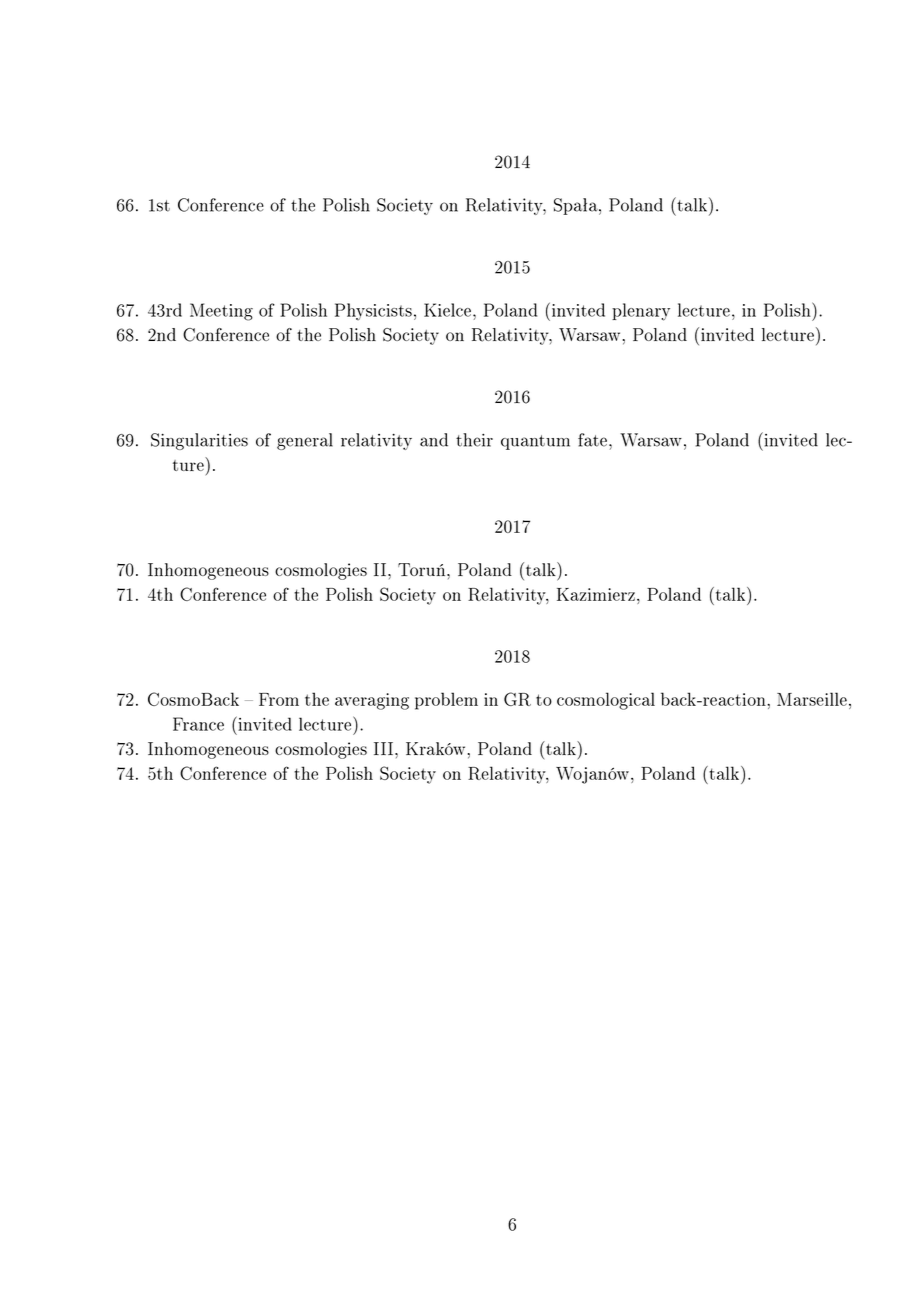  What do you see at coordinates (221, 312) in the document?
I see `Meeting` at bounding box center [221, 312].
